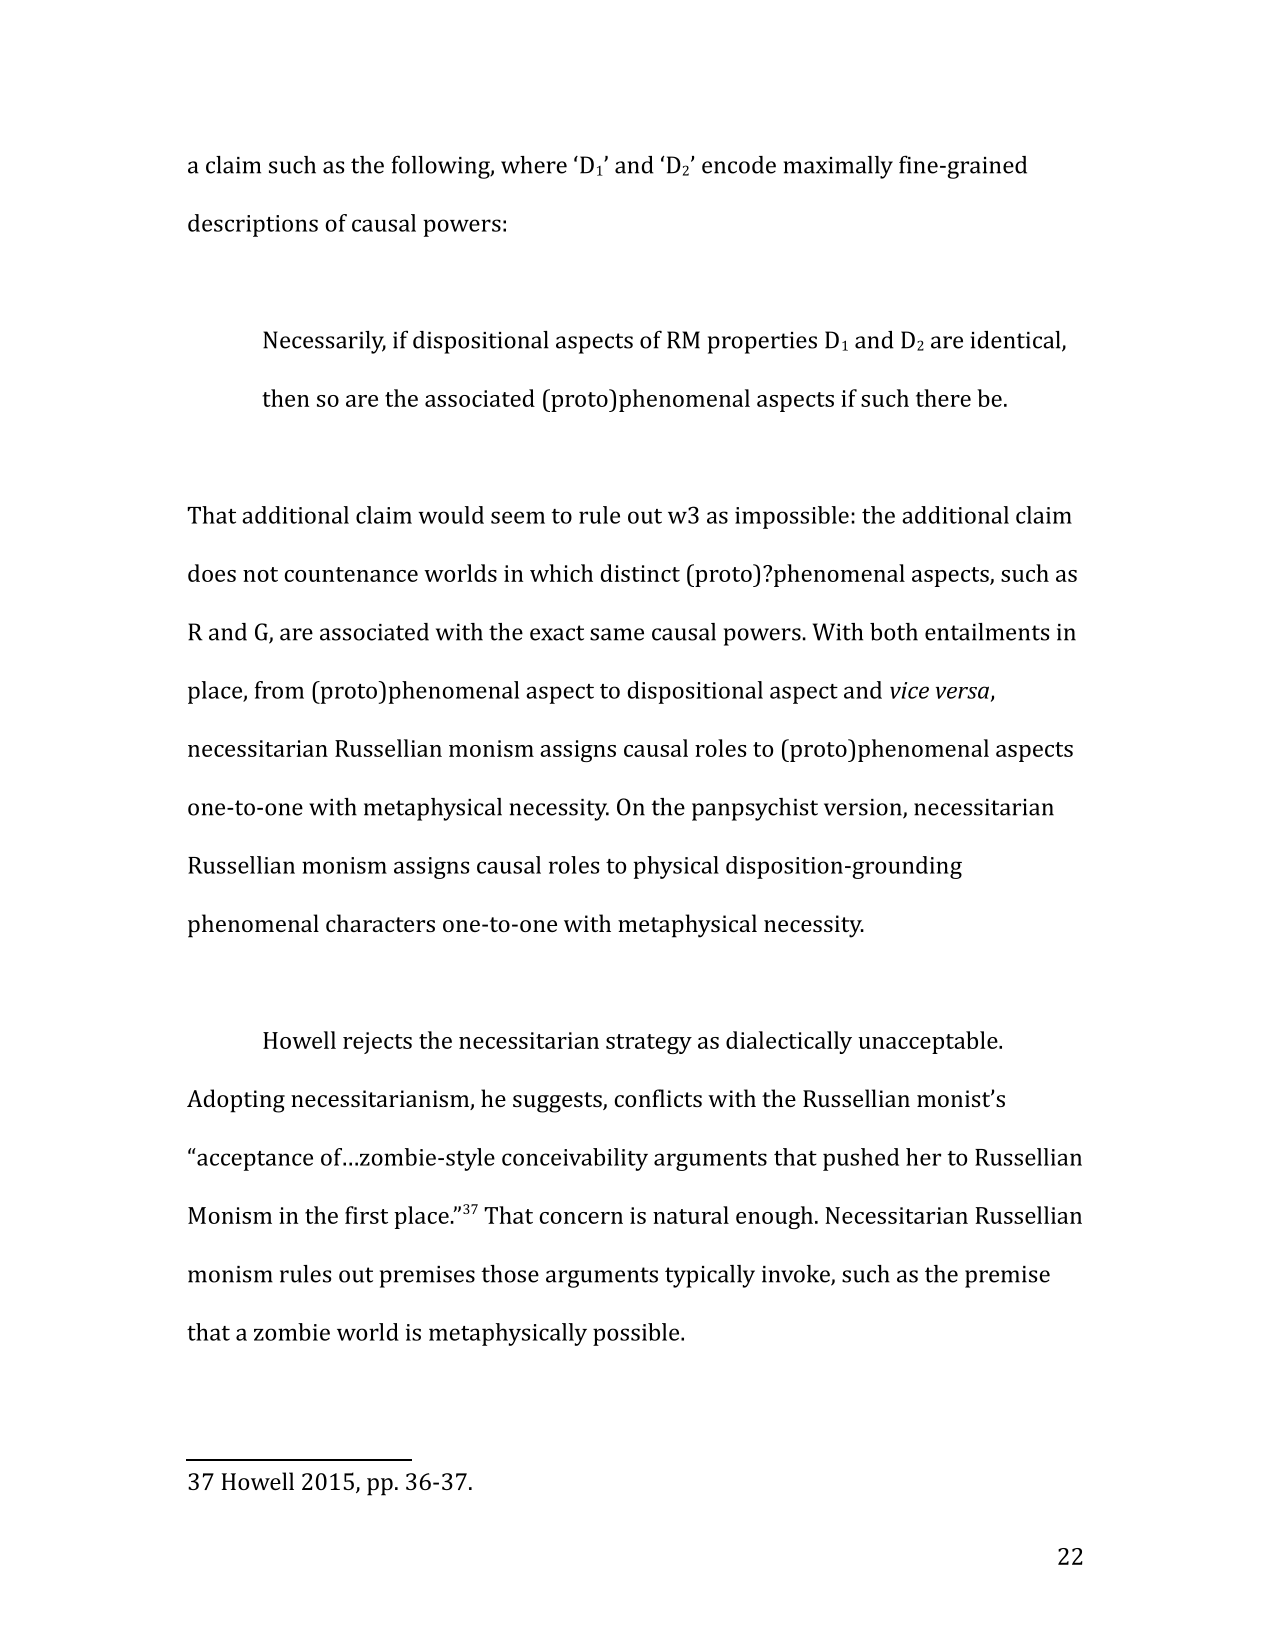 Image resolution: width=1271 pixels, height=1645 pixels. I want to click on first, so click(366, 1215).
